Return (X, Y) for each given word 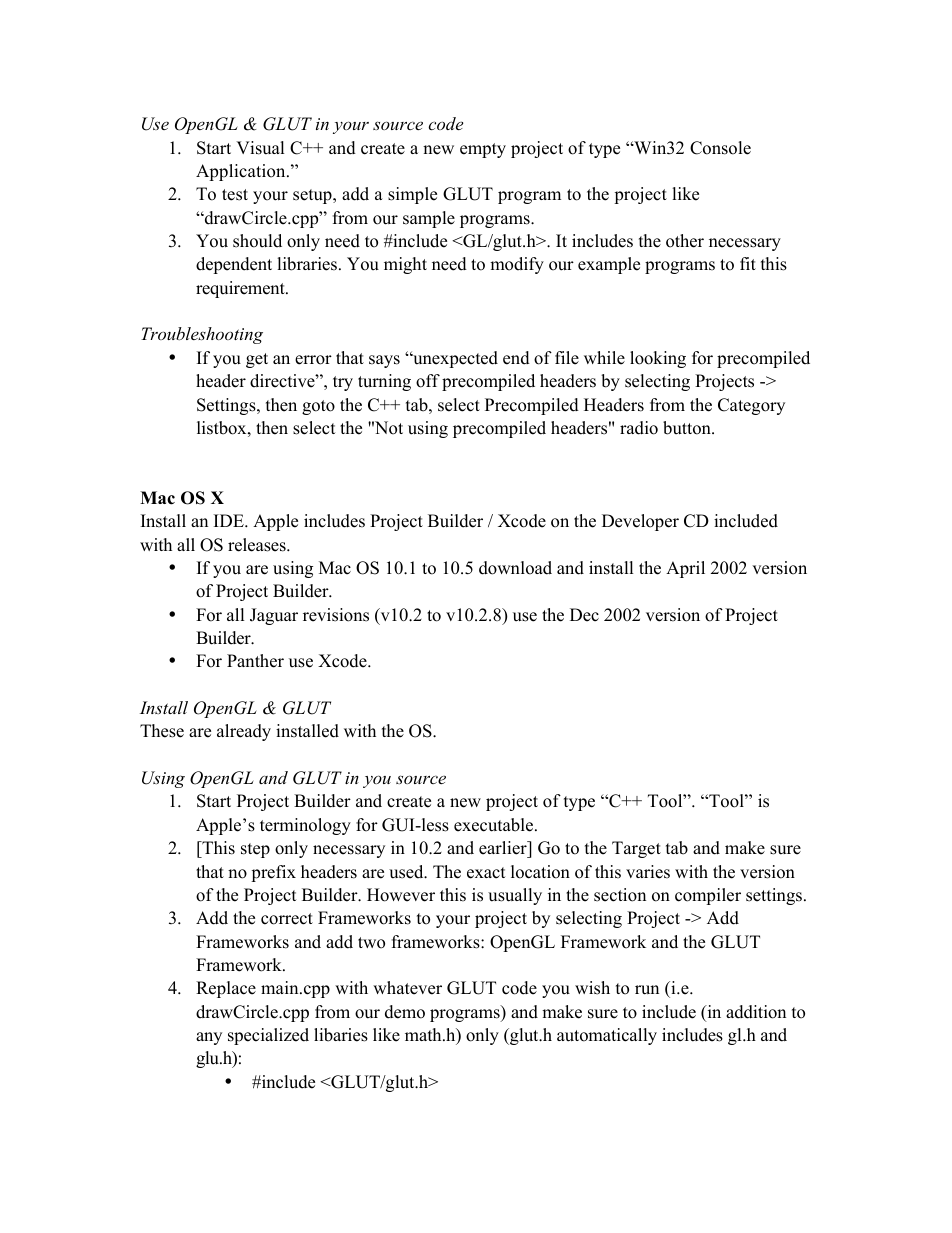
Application (242, 172)
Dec (584, 615)
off (428, 381)
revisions (336, 615)
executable (495, 825)
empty (483, 150)
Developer (640, 522)
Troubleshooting (202, 335)
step (255, 850)
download (515, 568)
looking (658, 359)
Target (636, 849)
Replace (226, 989)
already (244, 732)
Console (720, 148)
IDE (230, 520)
